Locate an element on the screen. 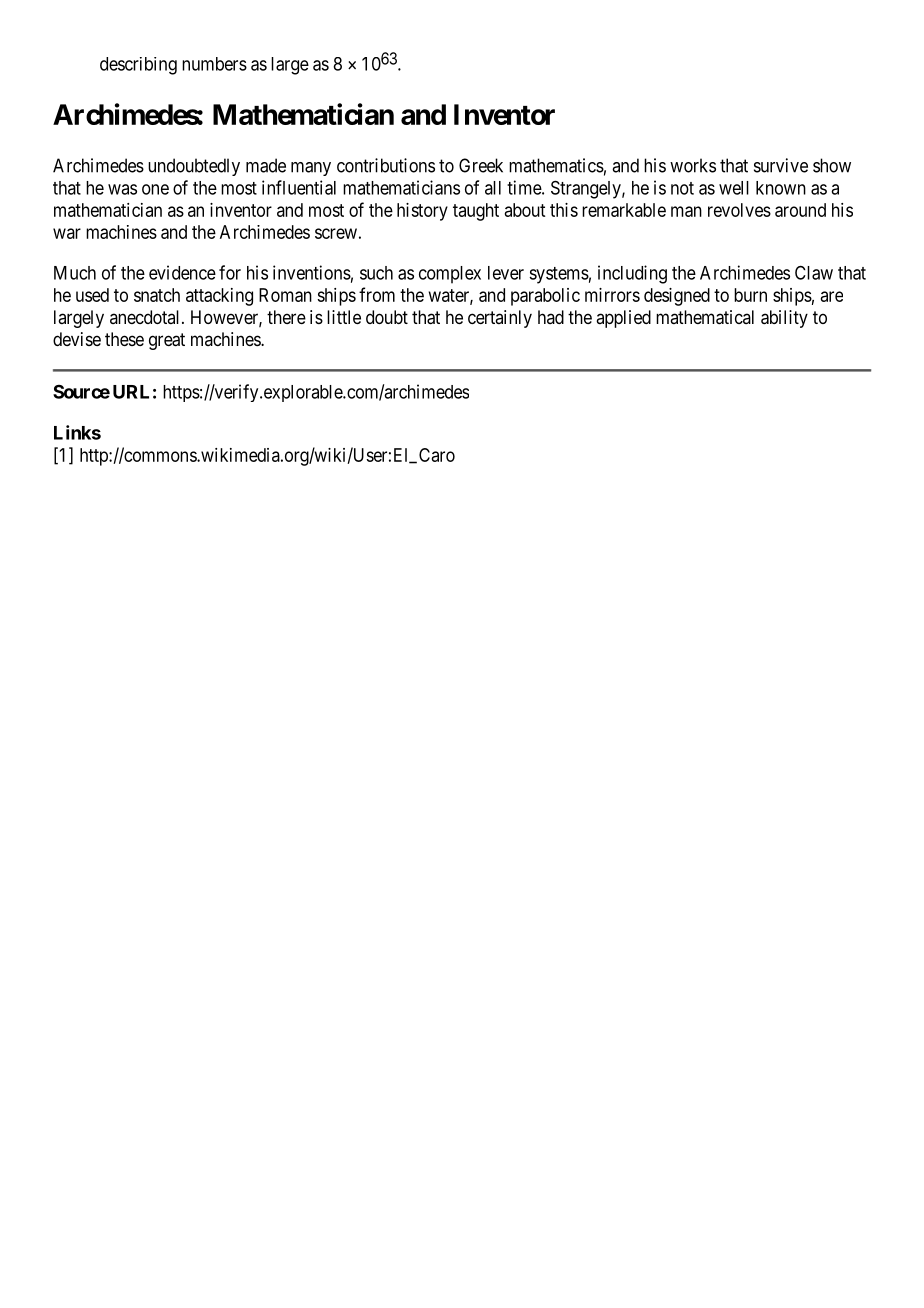  Claw is located at coordinates (814, 272).
